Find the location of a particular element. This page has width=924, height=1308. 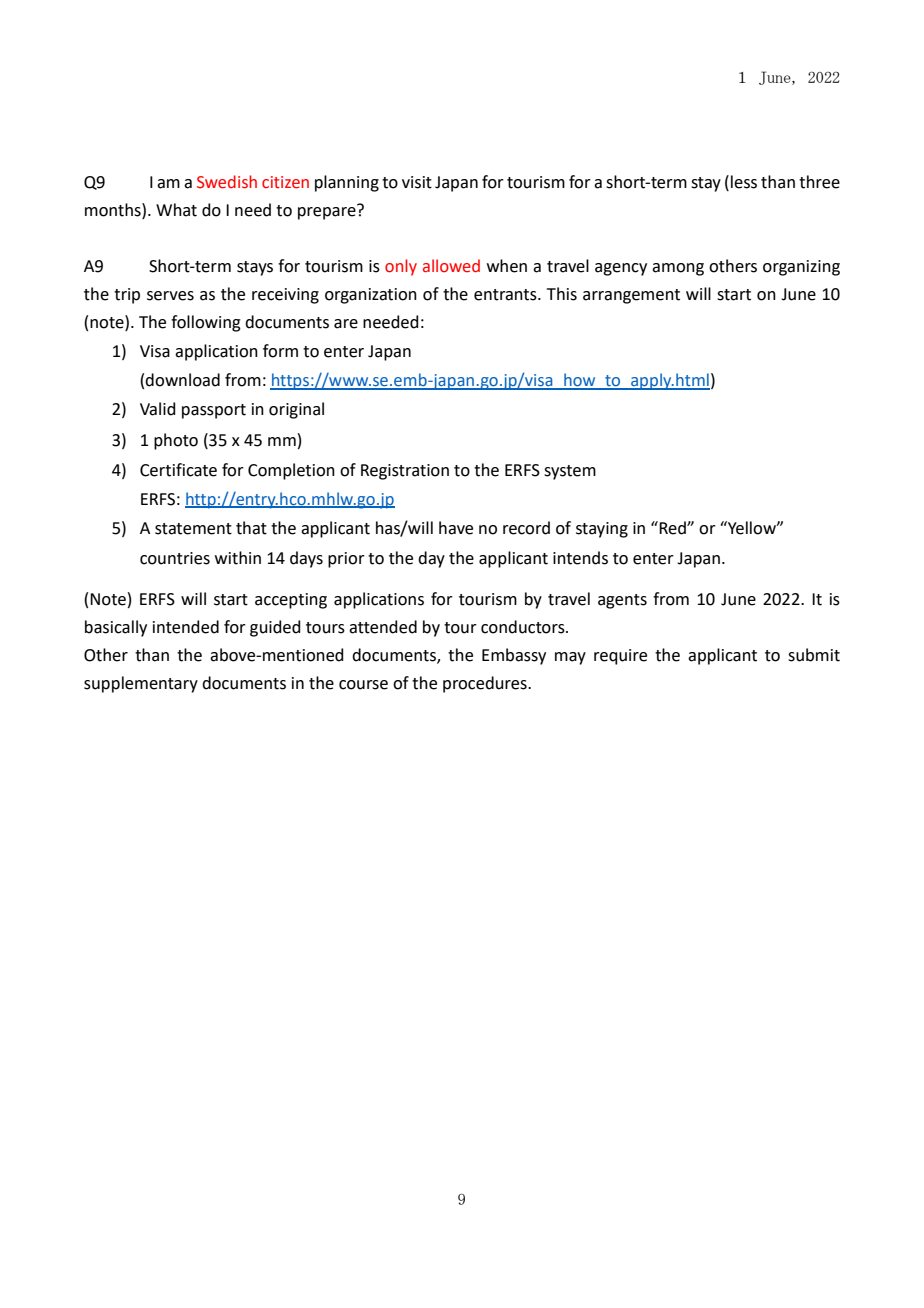

arrangement is located at coordinates (631, 296).
